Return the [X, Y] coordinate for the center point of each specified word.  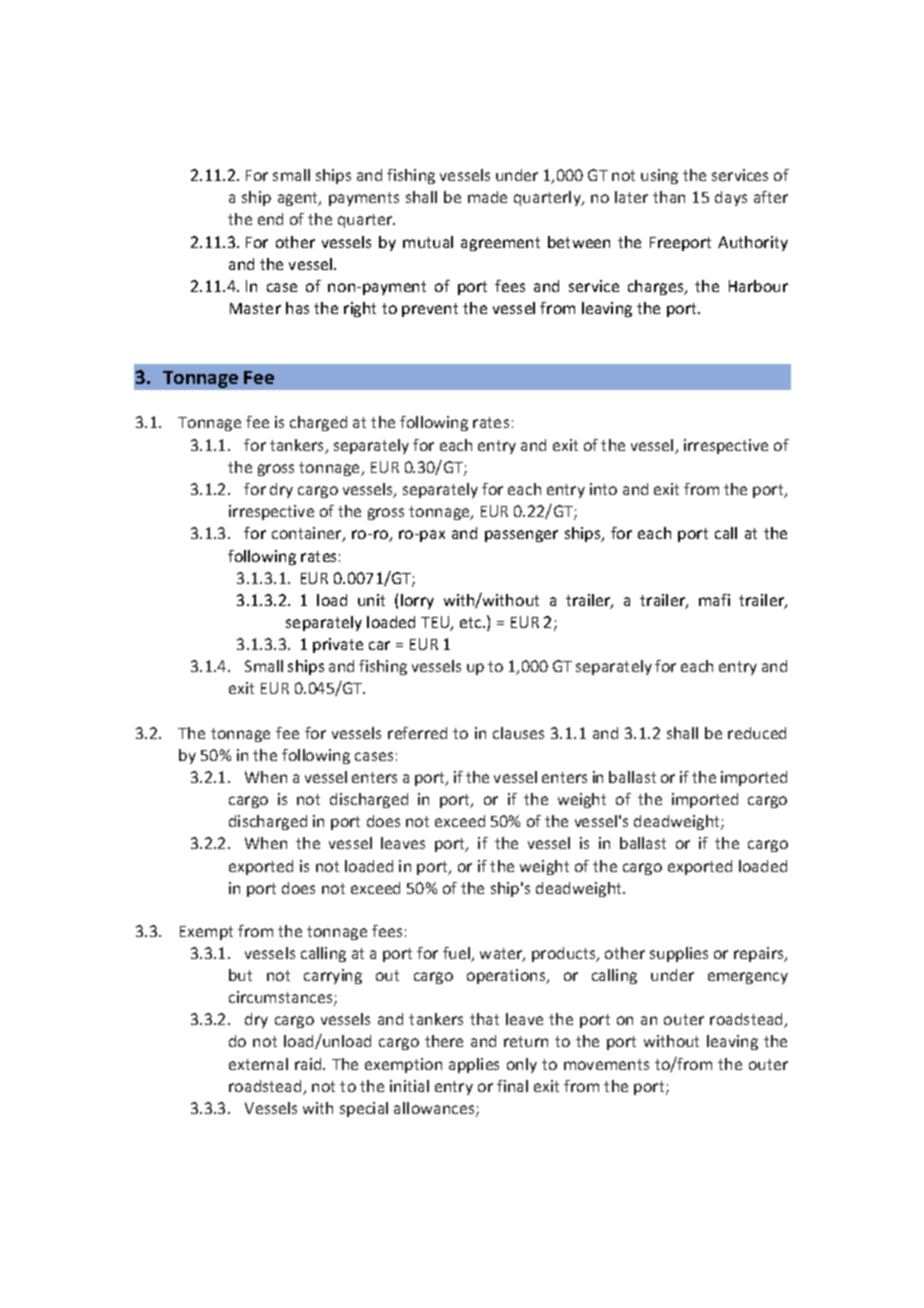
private [338, 645]
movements [606, 1064]
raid [309, 1064]
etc [472, 622]
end [270, 219]
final [512, 1086]
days [731, 198]
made [487, 197]
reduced [757, 733]
